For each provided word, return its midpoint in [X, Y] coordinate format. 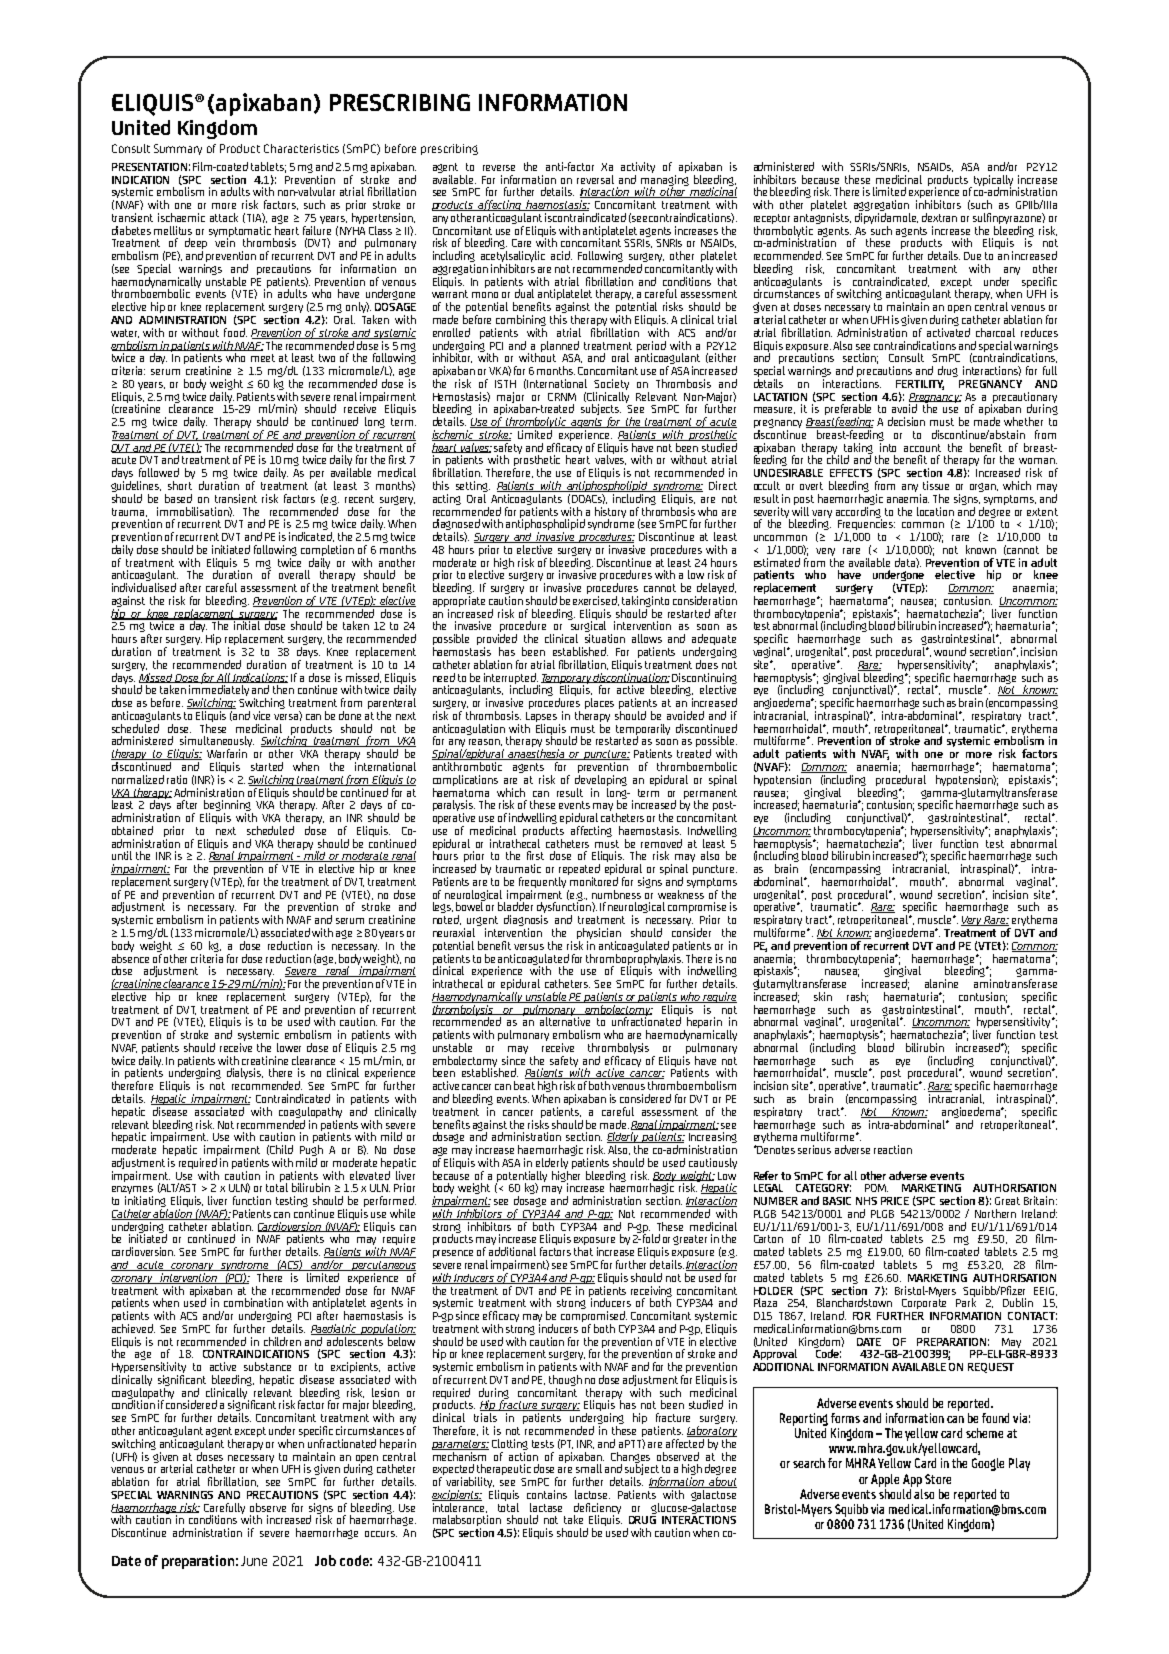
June [254, 1561]
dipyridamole [886, 220]
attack [224, 217]
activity [638, 169]
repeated [579, 871]
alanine [941, 983]
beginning [228, 807]
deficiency [597, 1510]
